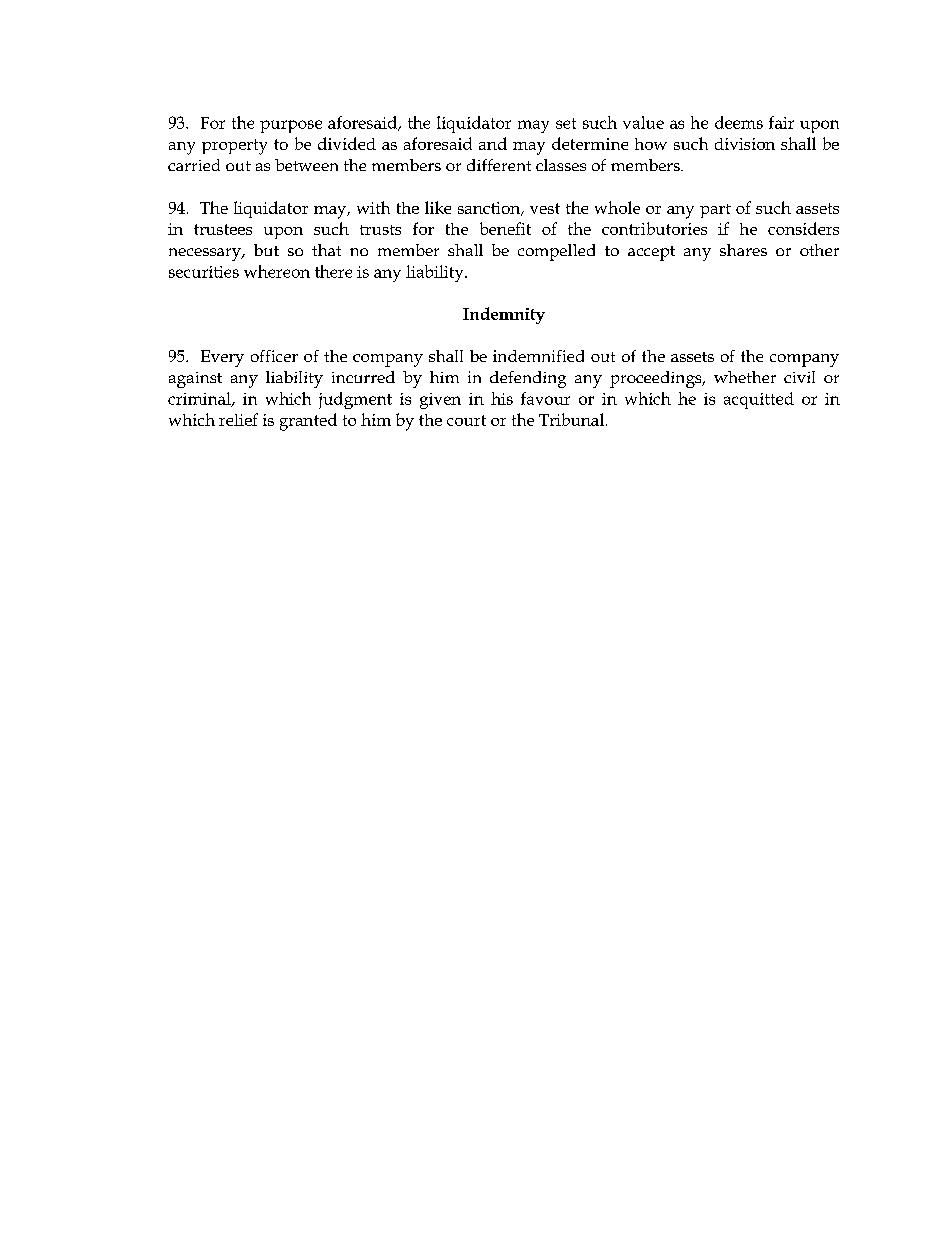 The height and width of the page is (1233, 952). What do you see at coordinates (556, 252) in the page?
I see `compelled` at bounding box center [556, 252].
